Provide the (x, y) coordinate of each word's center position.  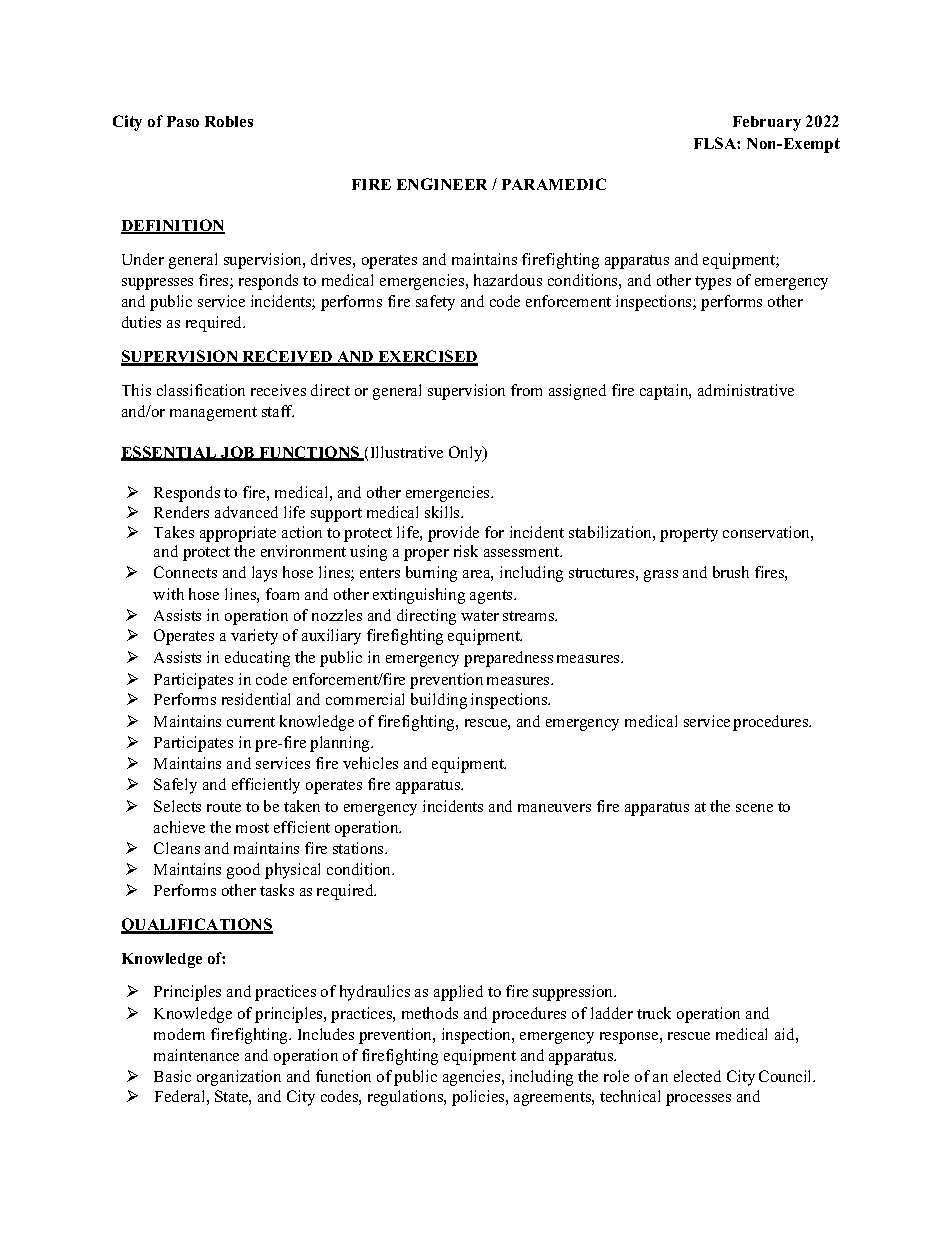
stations (359, 848)
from (526, 390)
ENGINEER (442, 184)
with (168, 594)
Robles (229, 121)
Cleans (177, 848)
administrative (746, 390)
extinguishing (419, 596)
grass (661, 576)
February (767, 123)
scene (754, 808)
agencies (473, 1078)
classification (201, 390)
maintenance (196, 1055)
